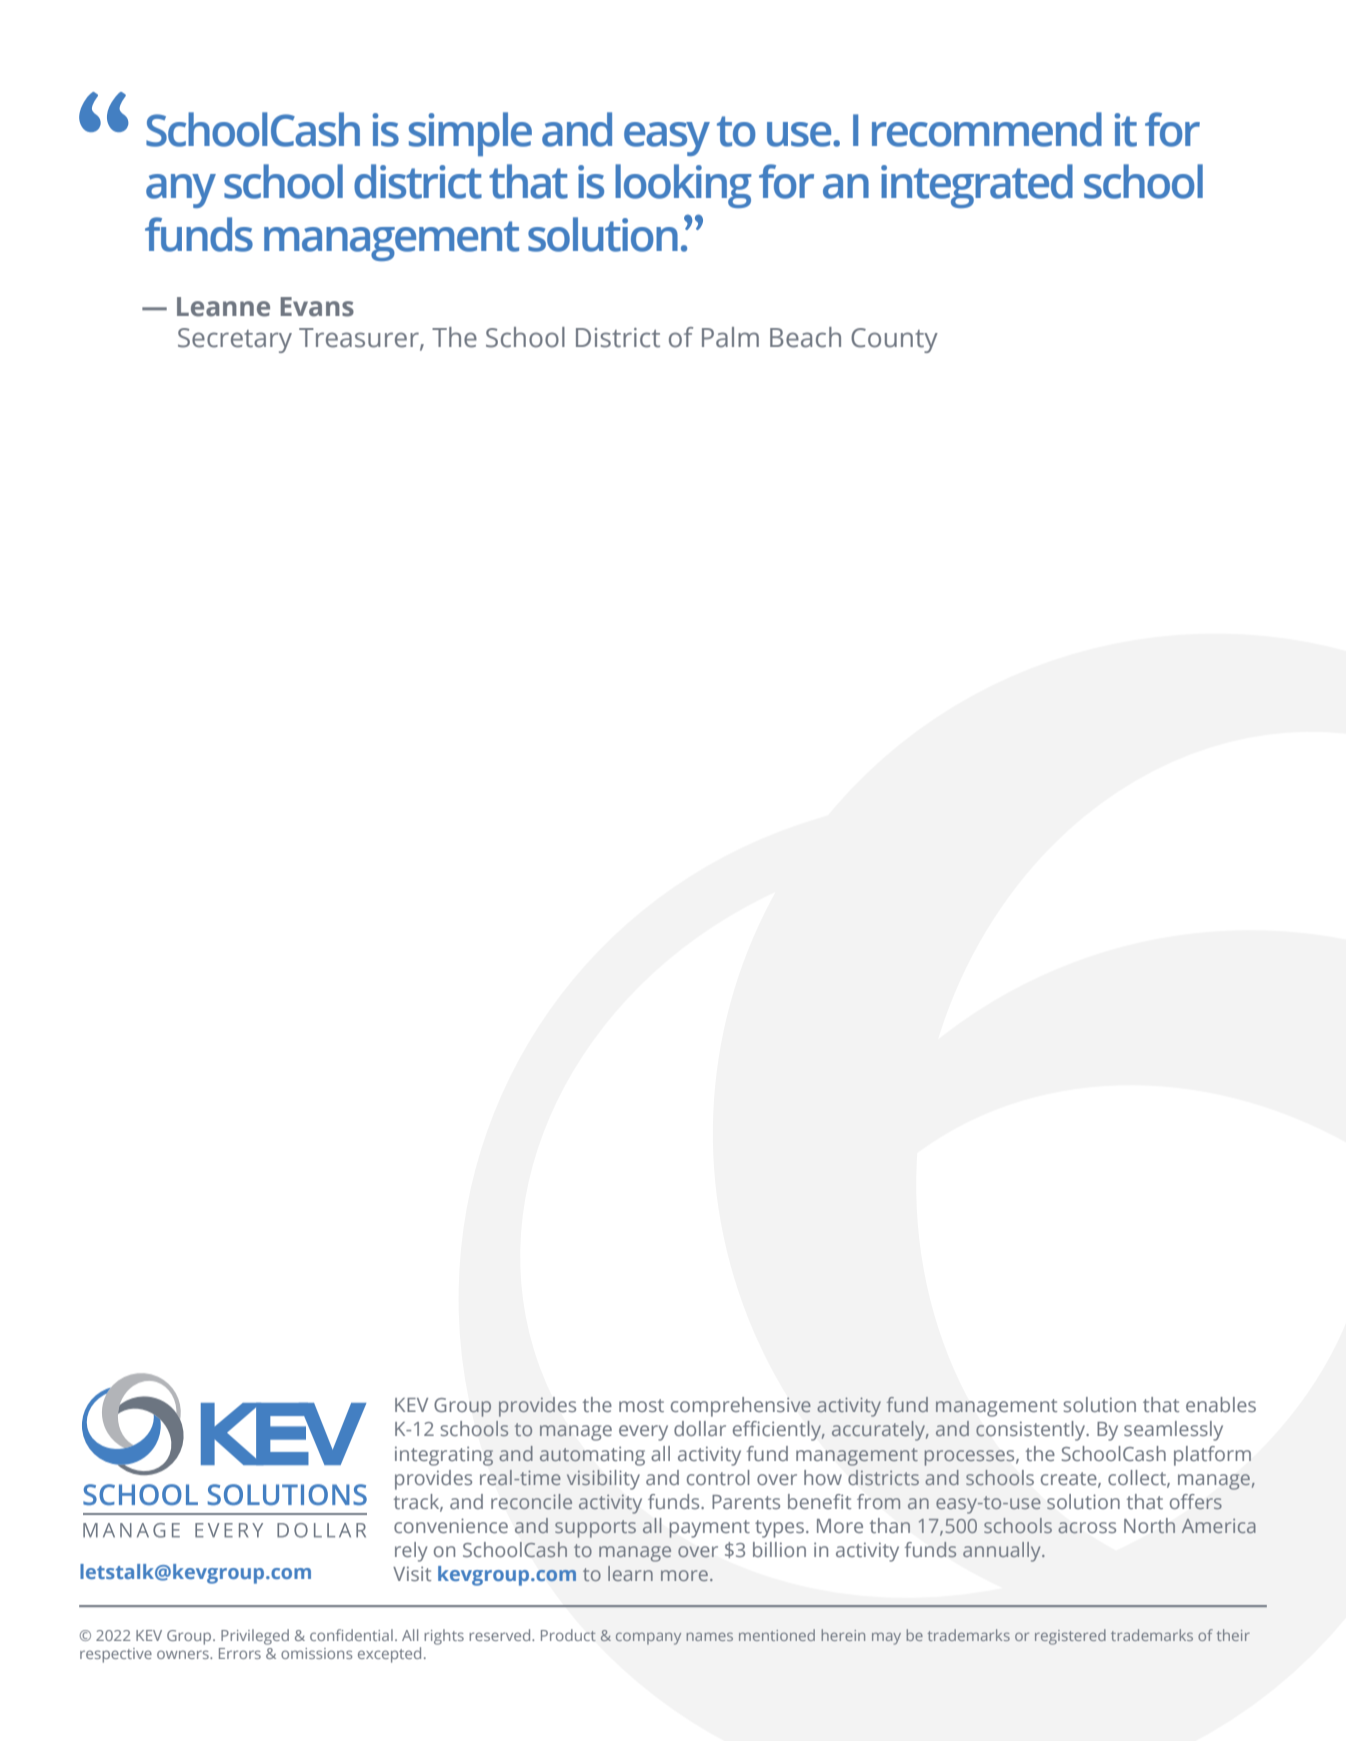 This document has height=1741, width=1346. What do you see at coordinates (1070, 1637) in the document?
I see `registered` at bounding box center [1070, 1637].
